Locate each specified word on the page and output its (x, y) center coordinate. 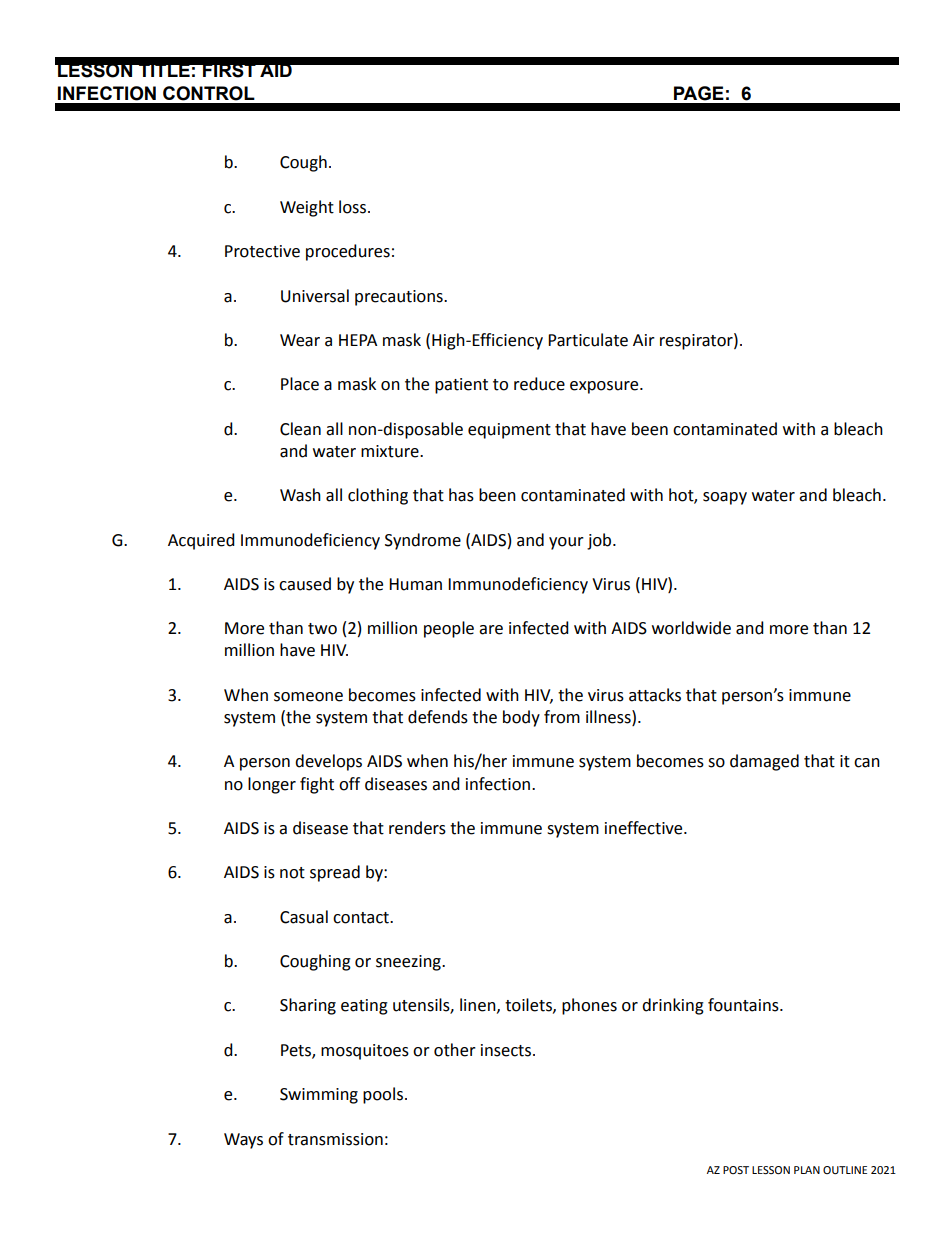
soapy (725, 498)
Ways (243, 1141)
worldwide (691, 628)
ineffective (645, 828)
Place (300, 384)
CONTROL (209, 93)
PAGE (699, 93)
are (491, 630)
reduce (539, 384)
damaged (764, 762)
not (292, 873)
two (322, 629)
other (455, 1050)
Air (644, 340)
